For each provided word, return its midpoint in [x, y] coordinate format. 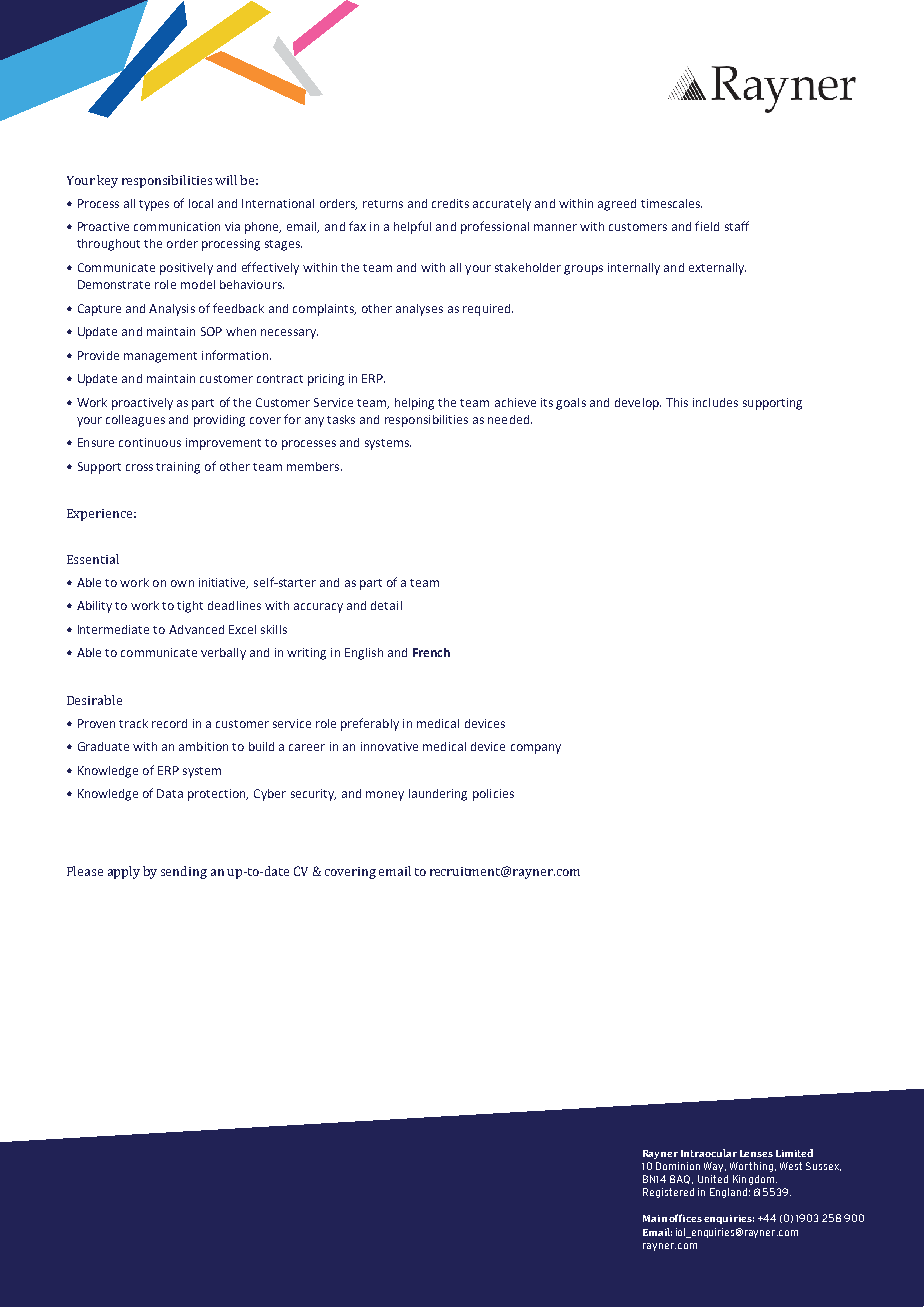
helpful [412, 227]
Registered [668, 1193]
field [707, 226]
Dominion [678, 1166]
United [713, 1179]
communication [177, 226]
